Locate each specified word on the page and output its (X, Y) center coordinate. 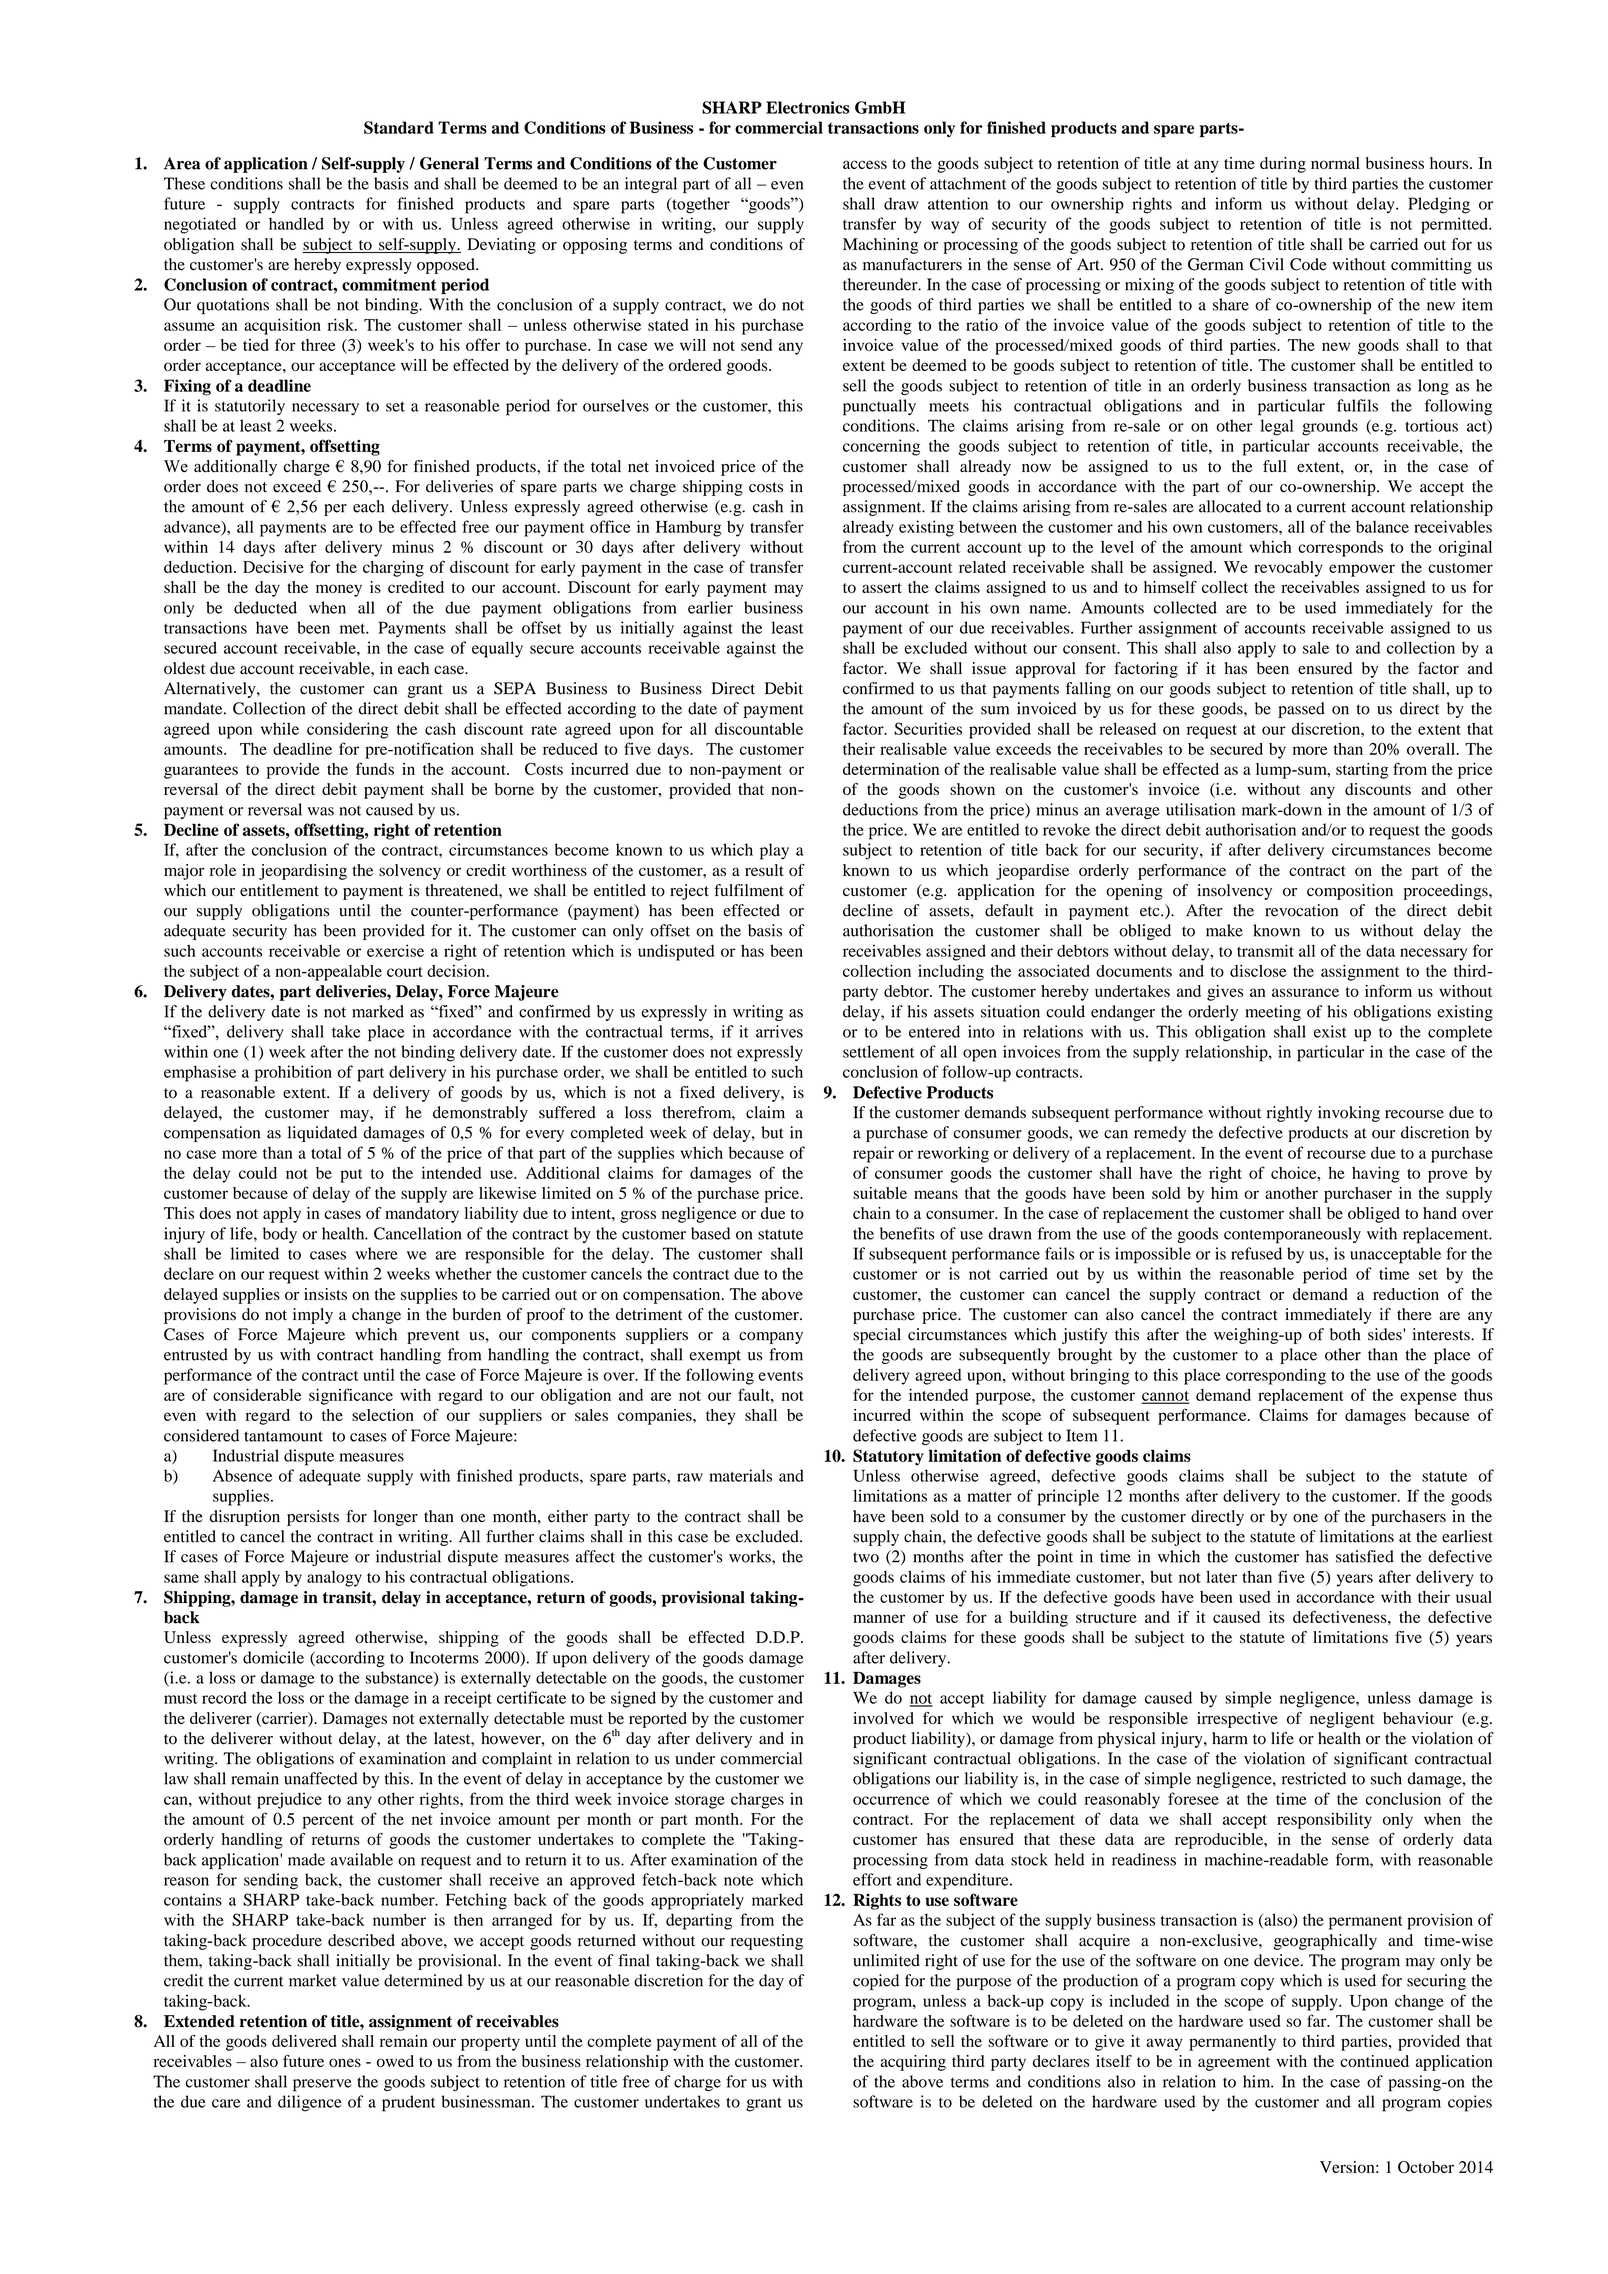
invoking (1349, 1114)
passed (1301, 710)
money (339, 590)
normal (1335, 163)
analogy (334, 1579)
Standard (399, 127)
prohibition (293, 1073)
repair (873, 1154)
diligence (310, 2103)
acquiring (913, 2063)
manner (879, 1618)
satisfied (1365, 1556)
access (865, 164)
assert (882, 588)
